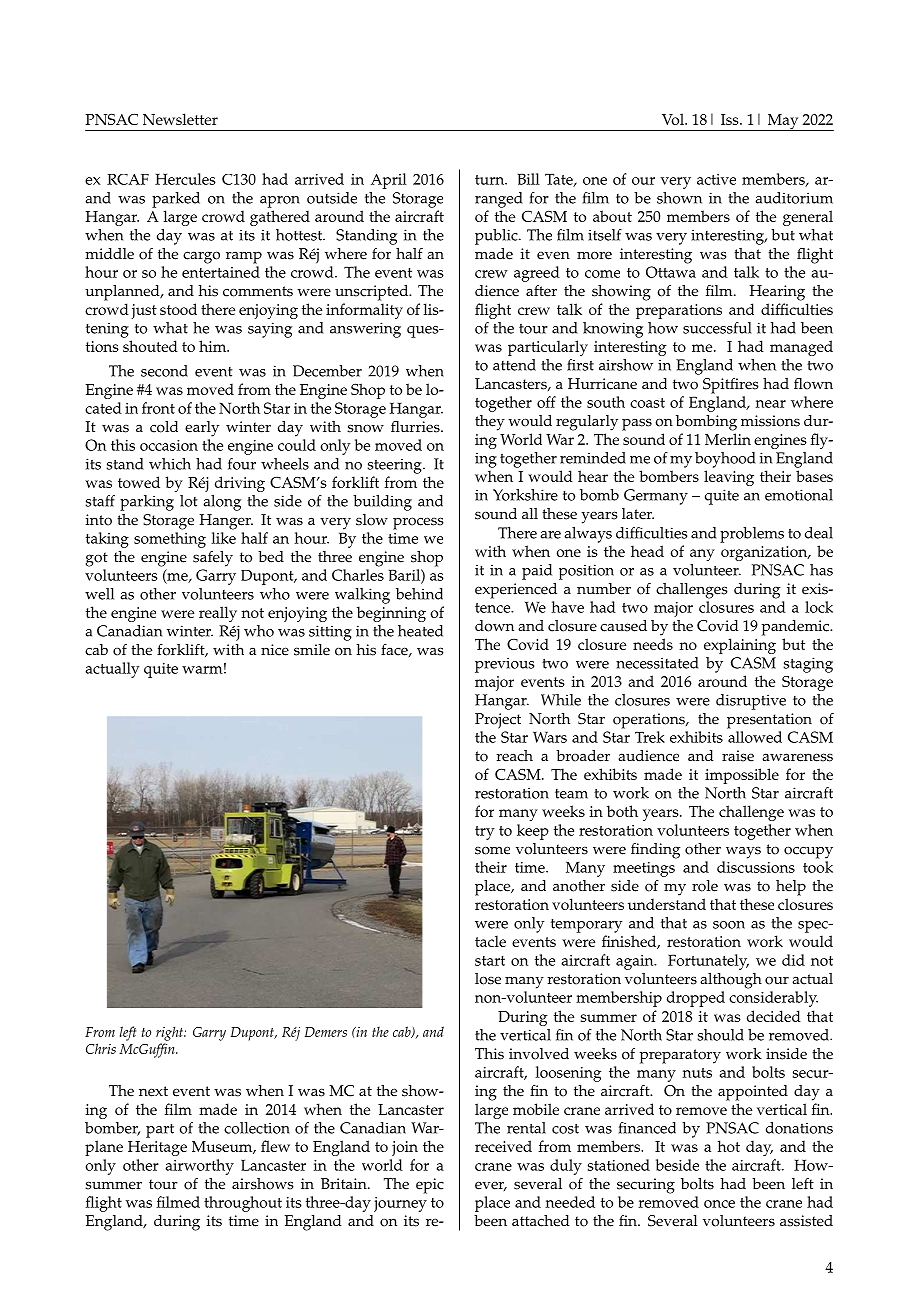  What do you see at coordinates (185, 179) in the screenshot?
I see `Hercules` at bounding box center [185, 179].
